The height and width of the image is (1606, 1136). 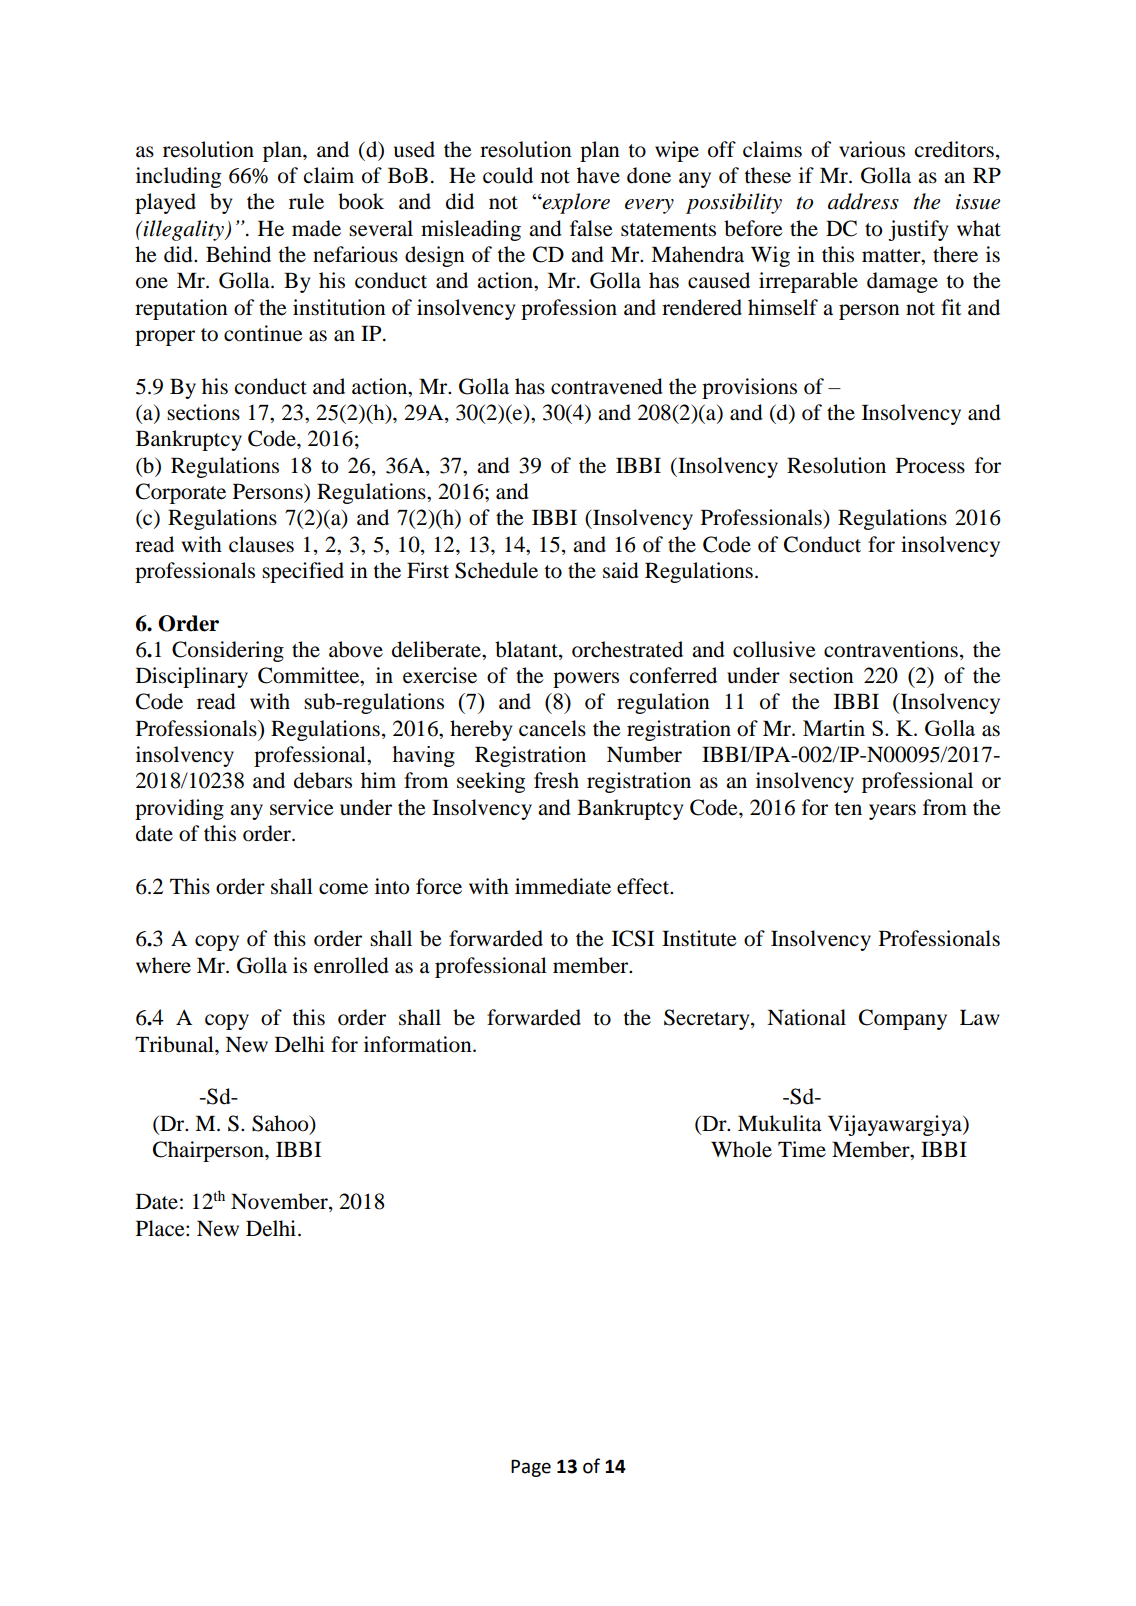 I want to click on Page, so click(x=531, y=1468).
